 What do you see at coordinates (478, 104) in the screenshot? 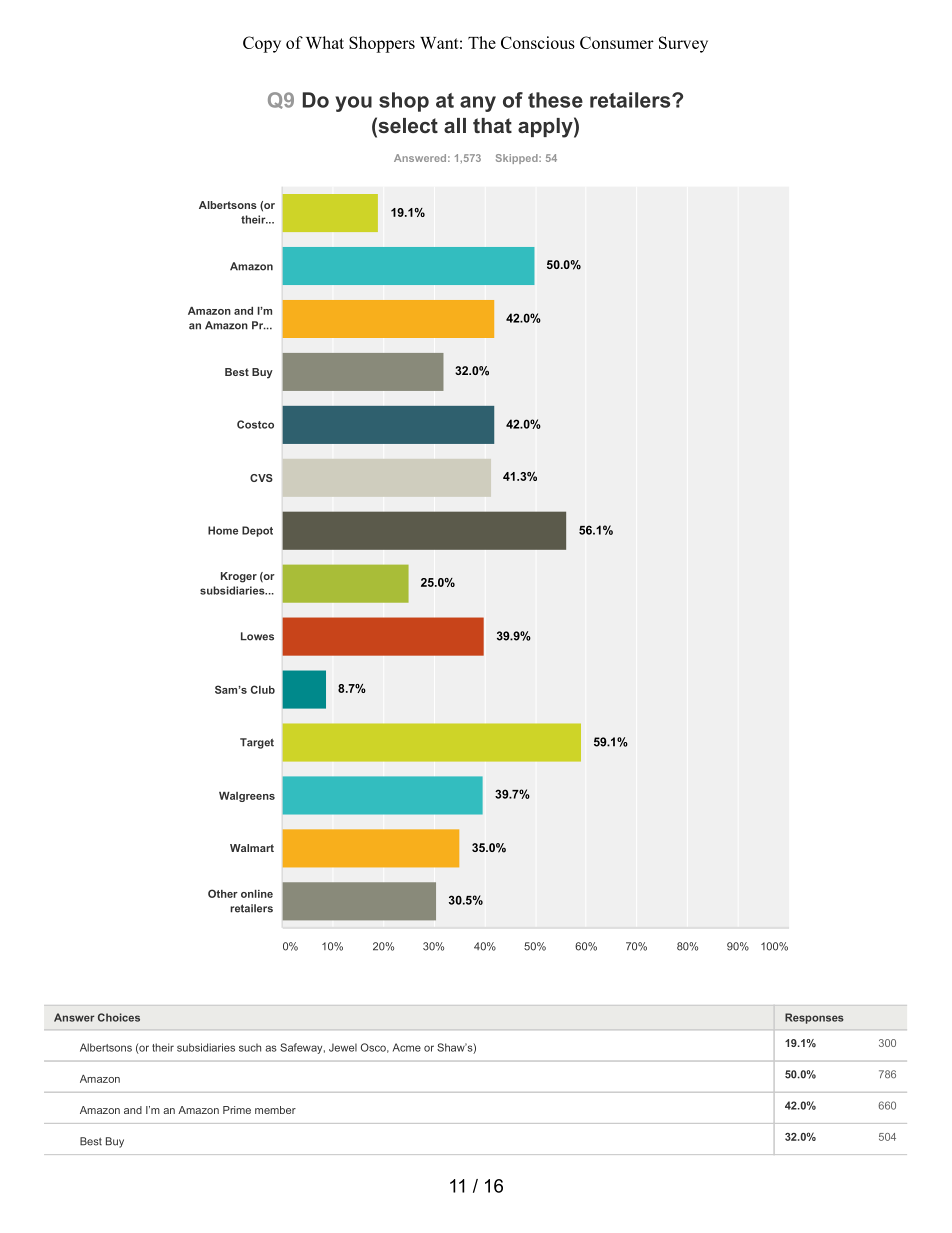
I see `any` at bounding box center [478, 104].
